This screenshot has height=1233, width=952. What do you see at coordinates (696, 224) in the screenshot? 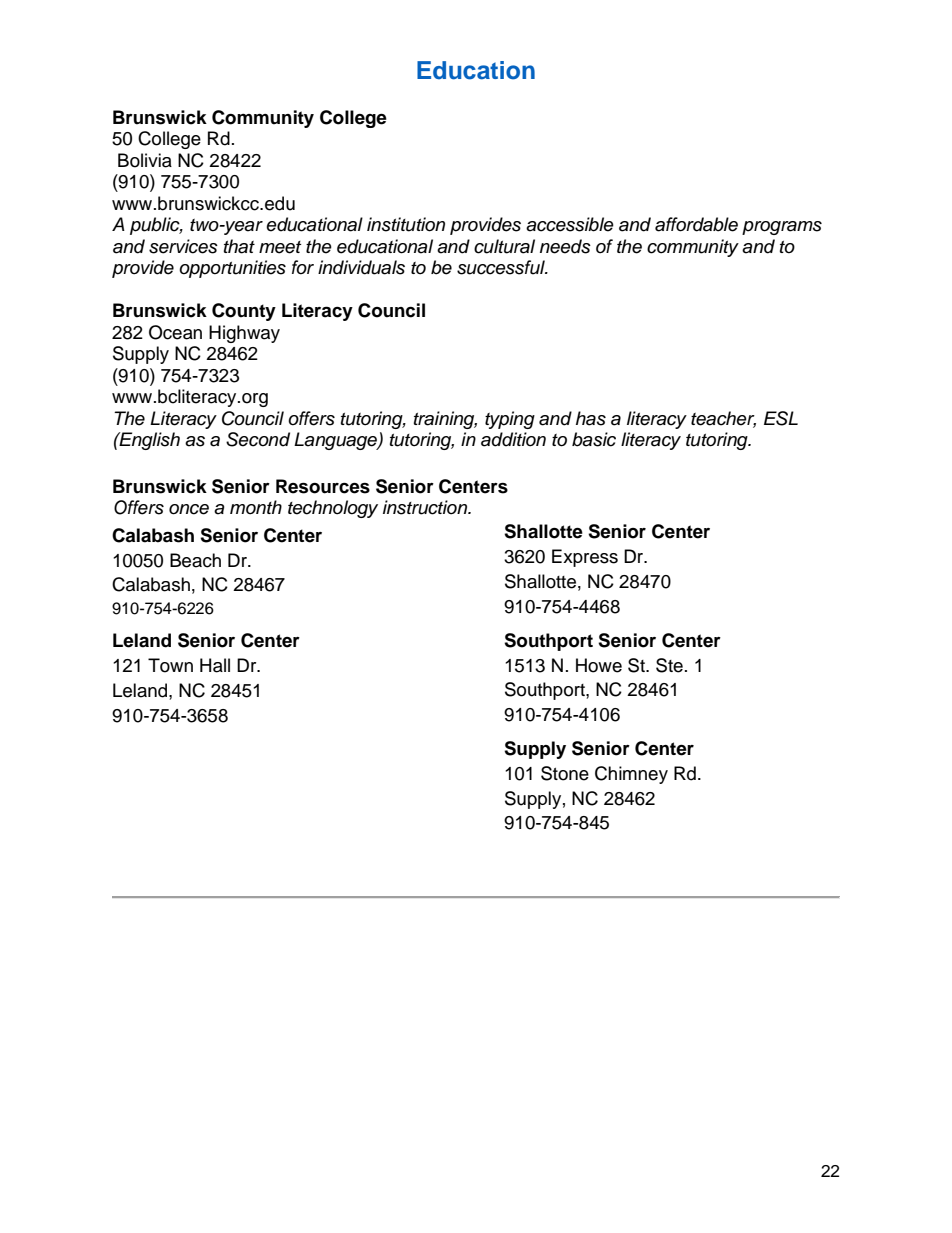
I see `affordable` at bounding box center [696, 224].
